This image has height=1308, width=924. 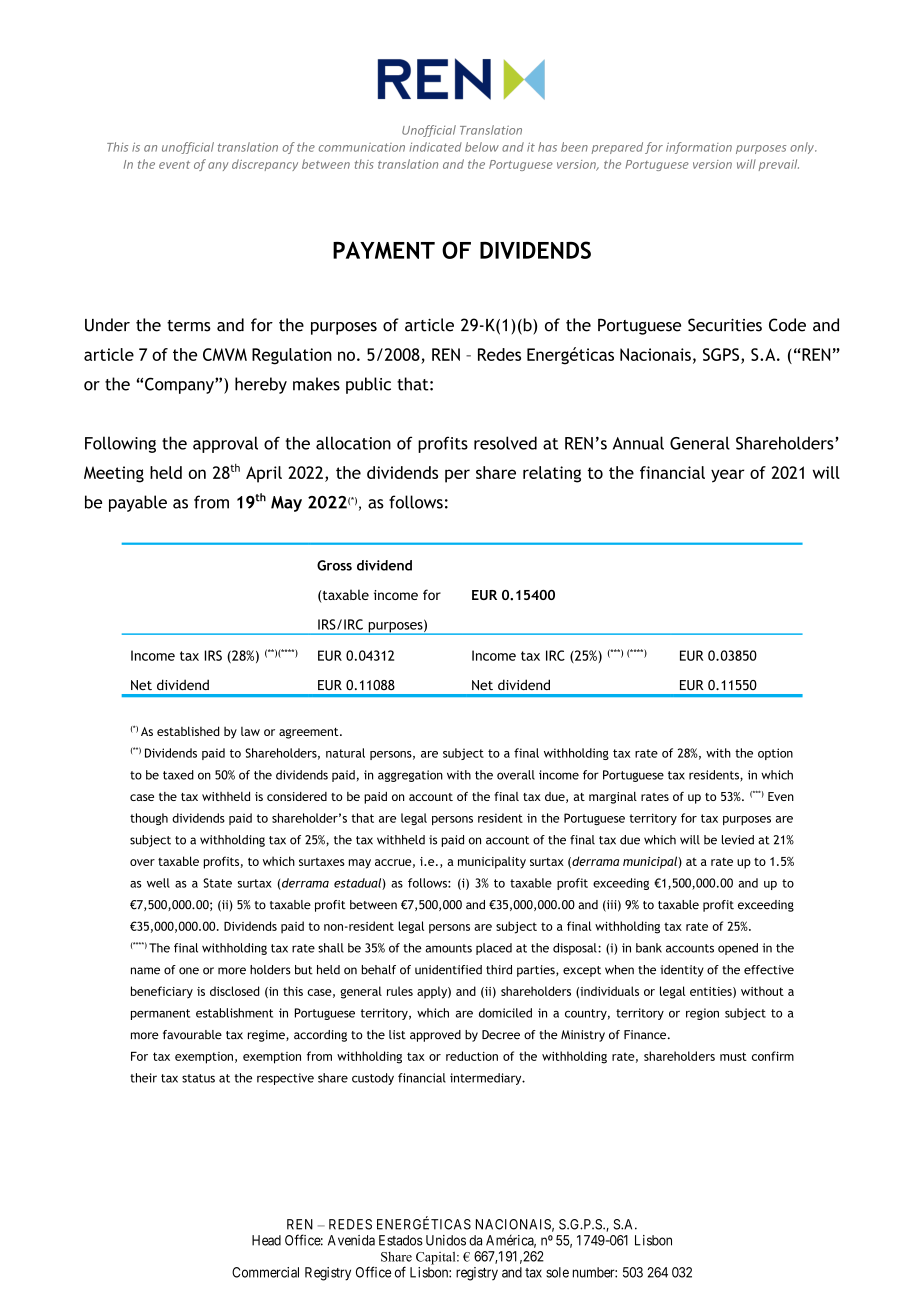 What do you see at coordinates (557, 1272) in the image?
I see `sole` at bounding box center [557, 1272].
